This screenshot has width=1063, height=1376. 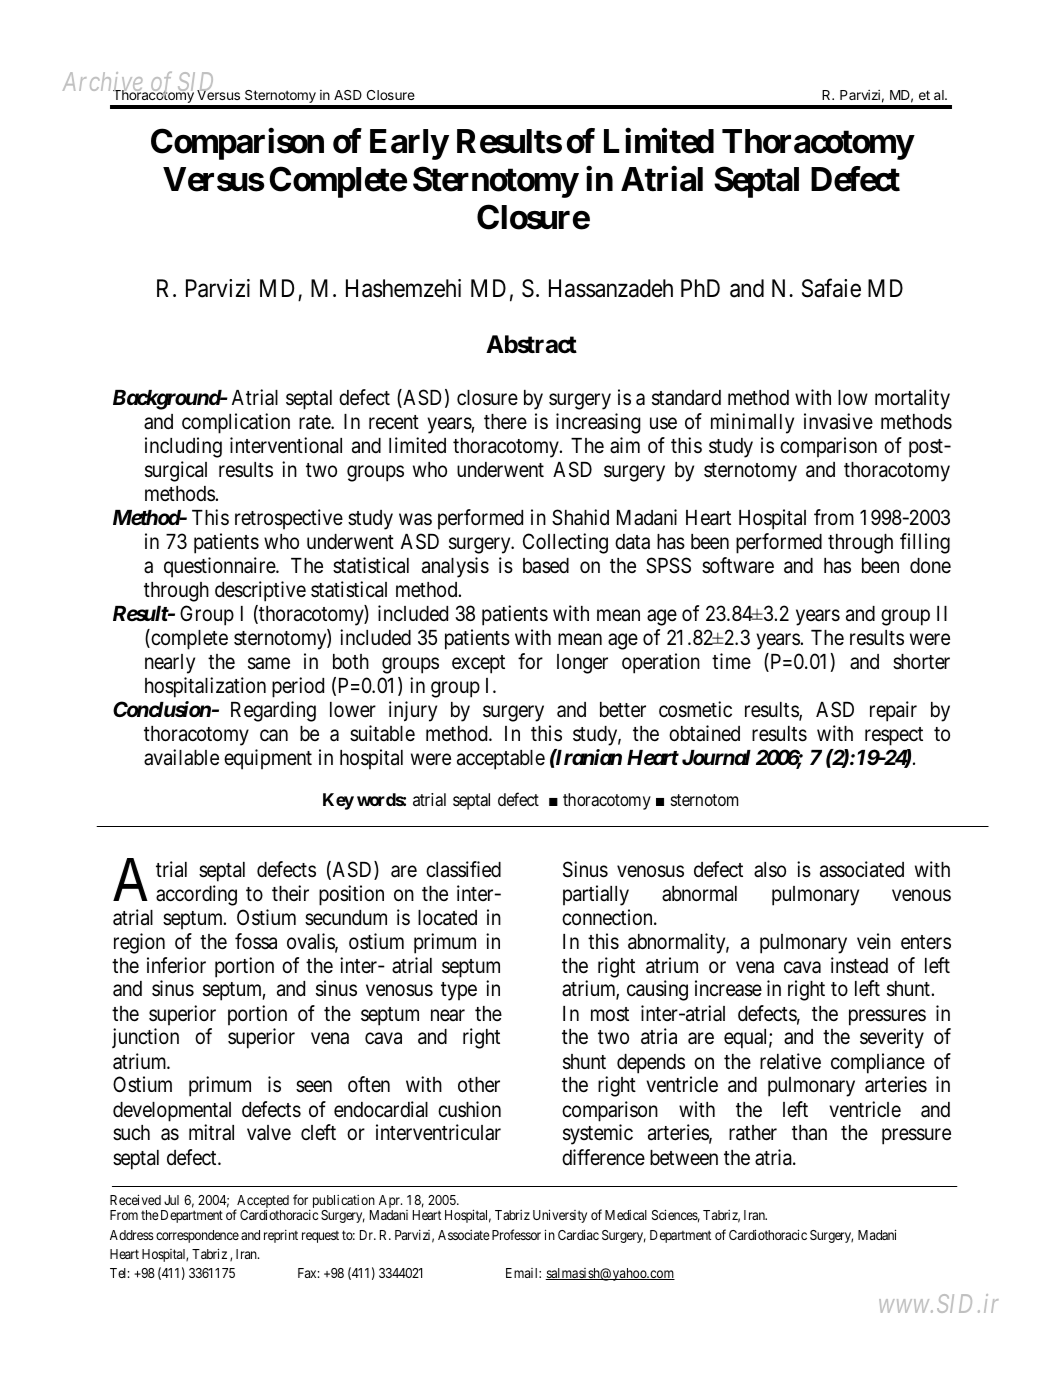 What do you see at coordinates (921, 662) in the screenshot?
I see `shorter` at bounding box center [921, 662].
